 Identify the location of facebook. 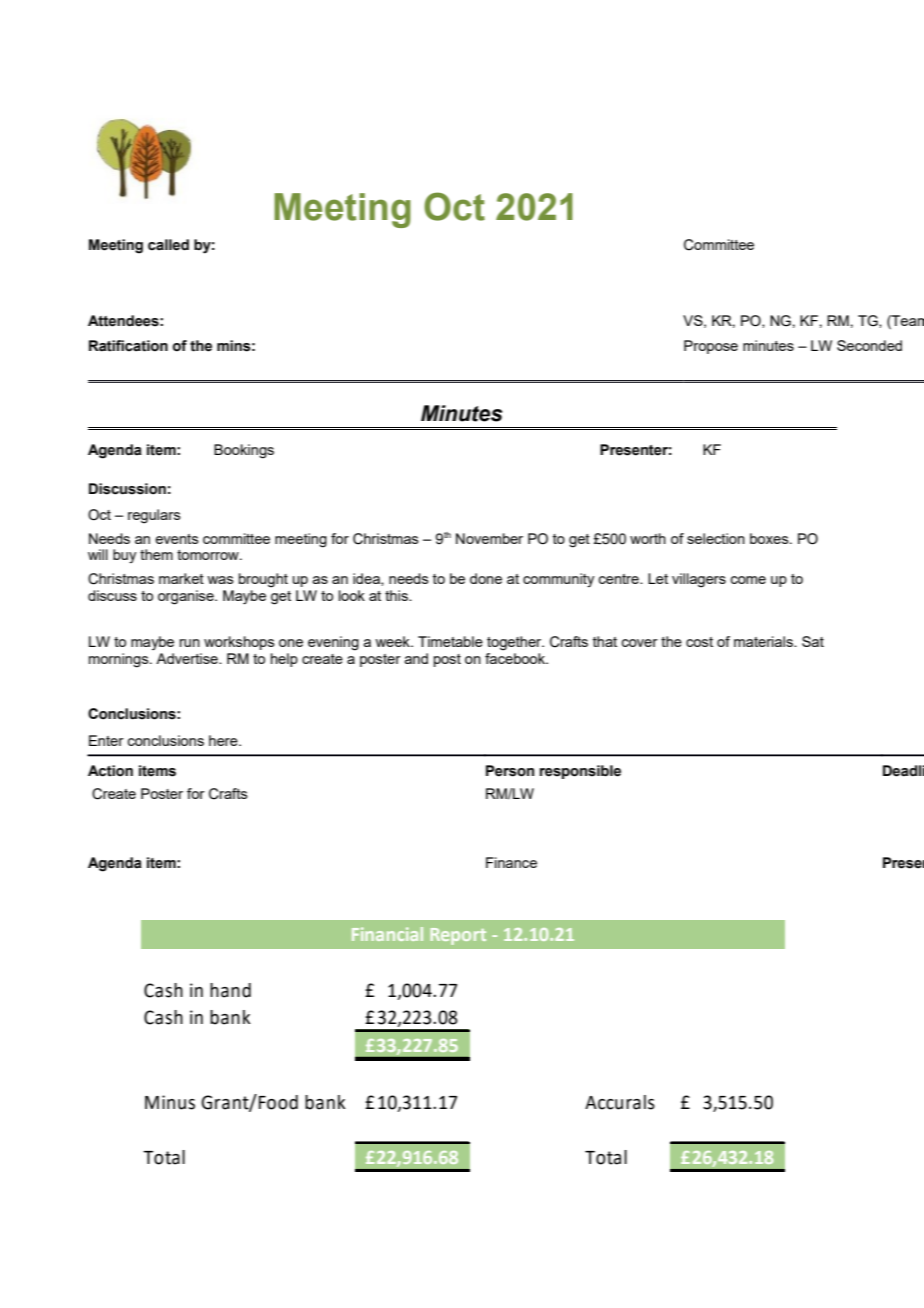
(516, 658).
